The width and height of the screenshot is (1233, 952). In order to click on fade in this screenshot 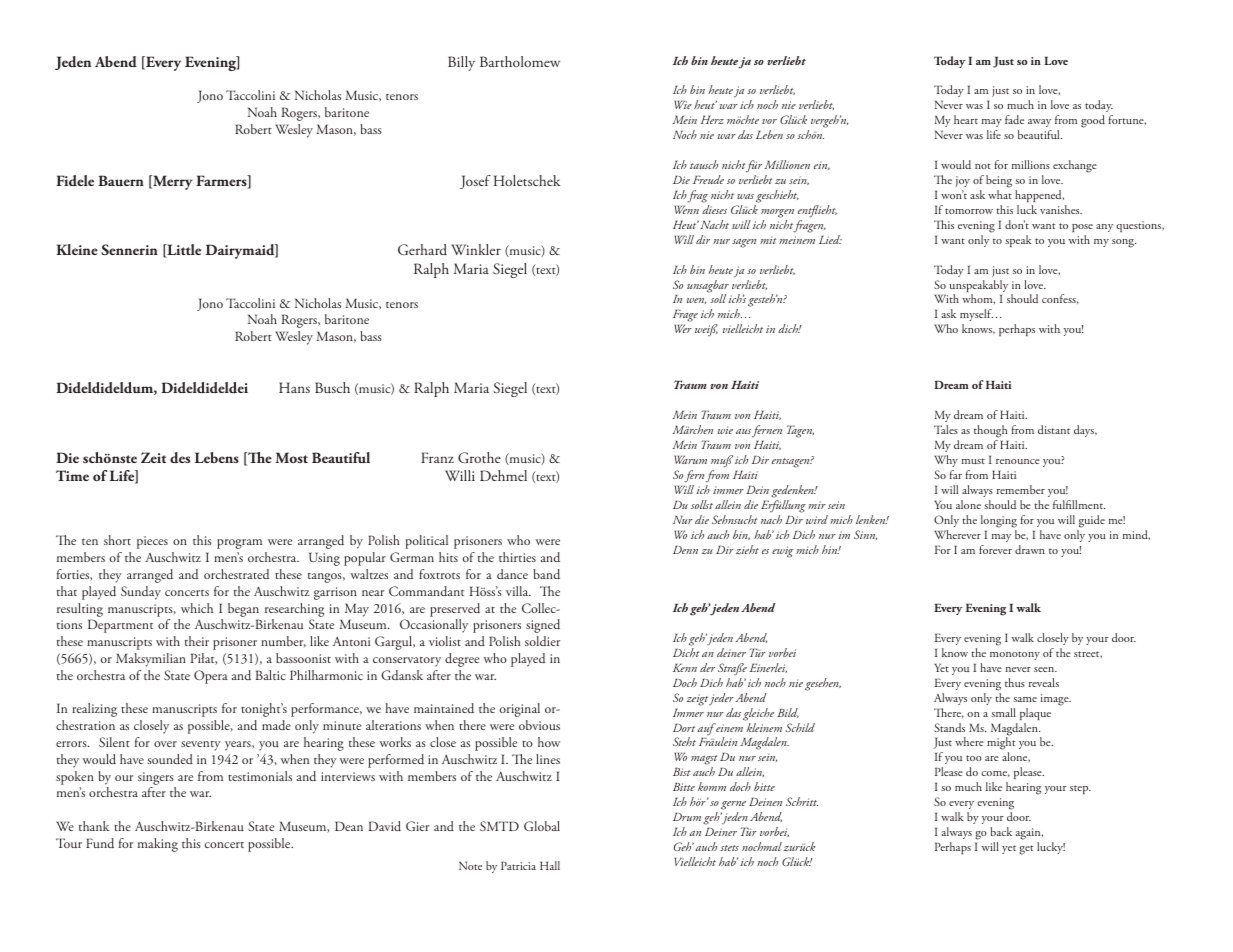, I will do `click(1014, 119)`.
